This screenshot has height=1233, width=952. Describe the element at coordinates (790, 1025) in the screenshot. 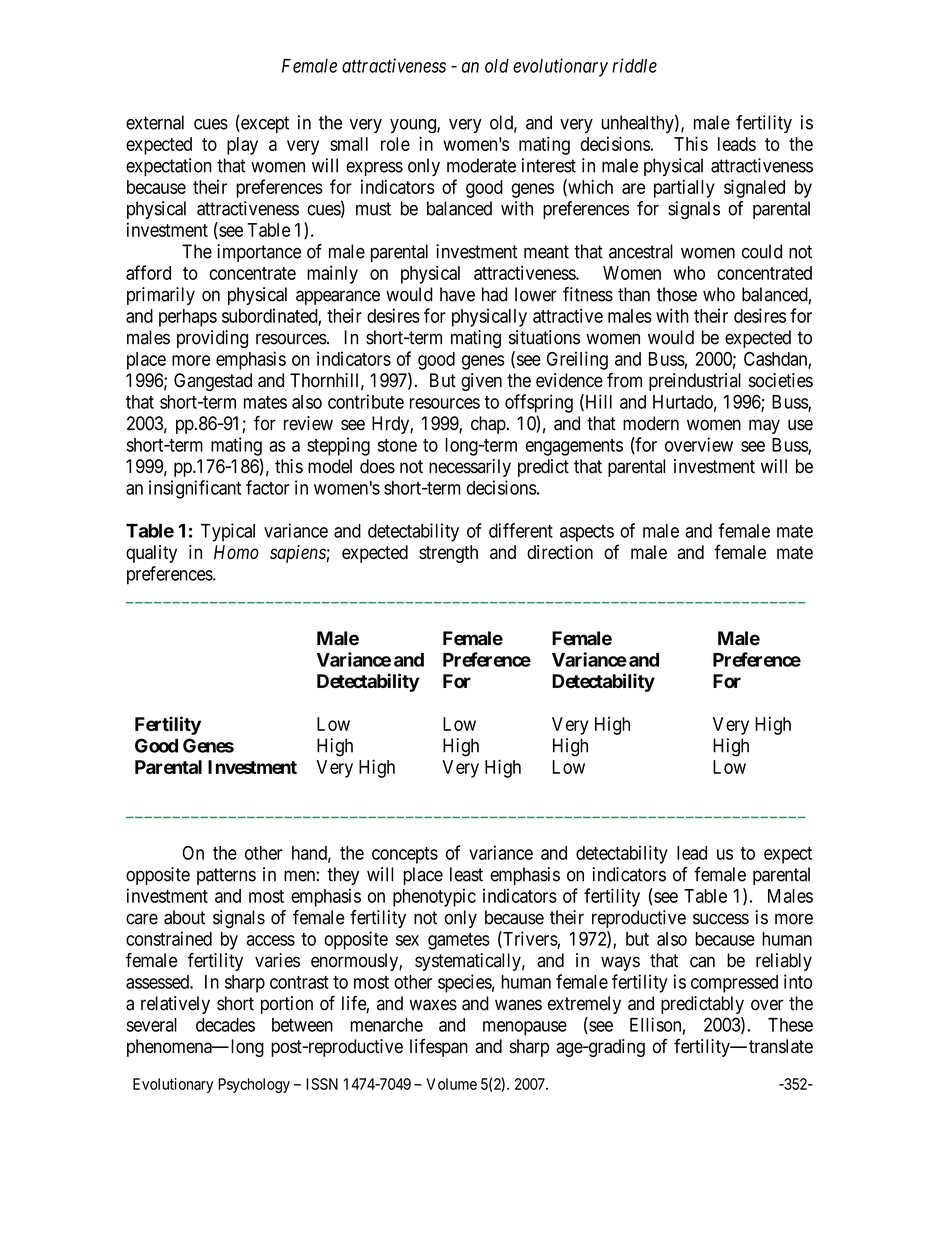

I see `These` at that location.
